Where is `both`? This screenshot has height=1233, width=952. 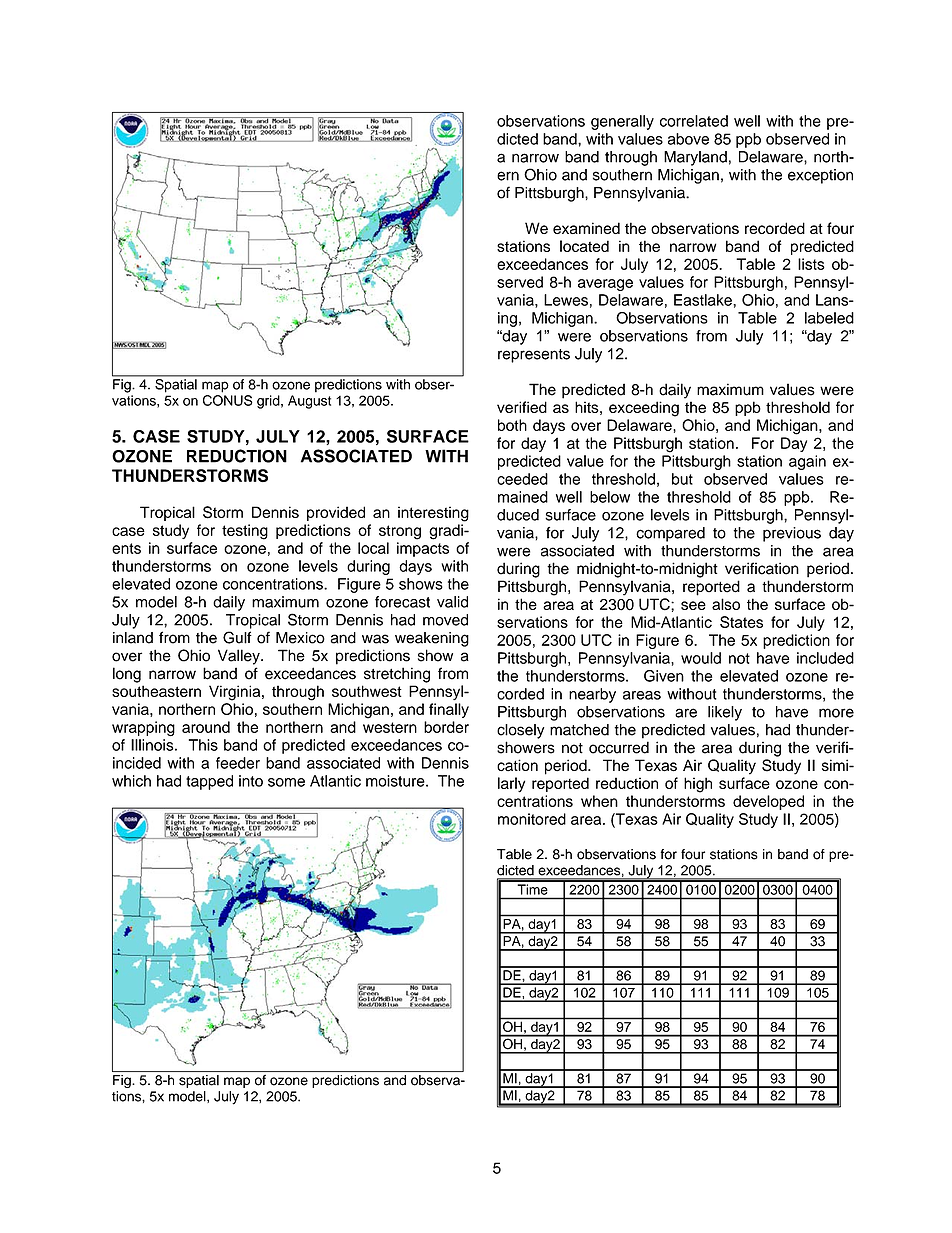
both is located at coordinates (512, 425).
